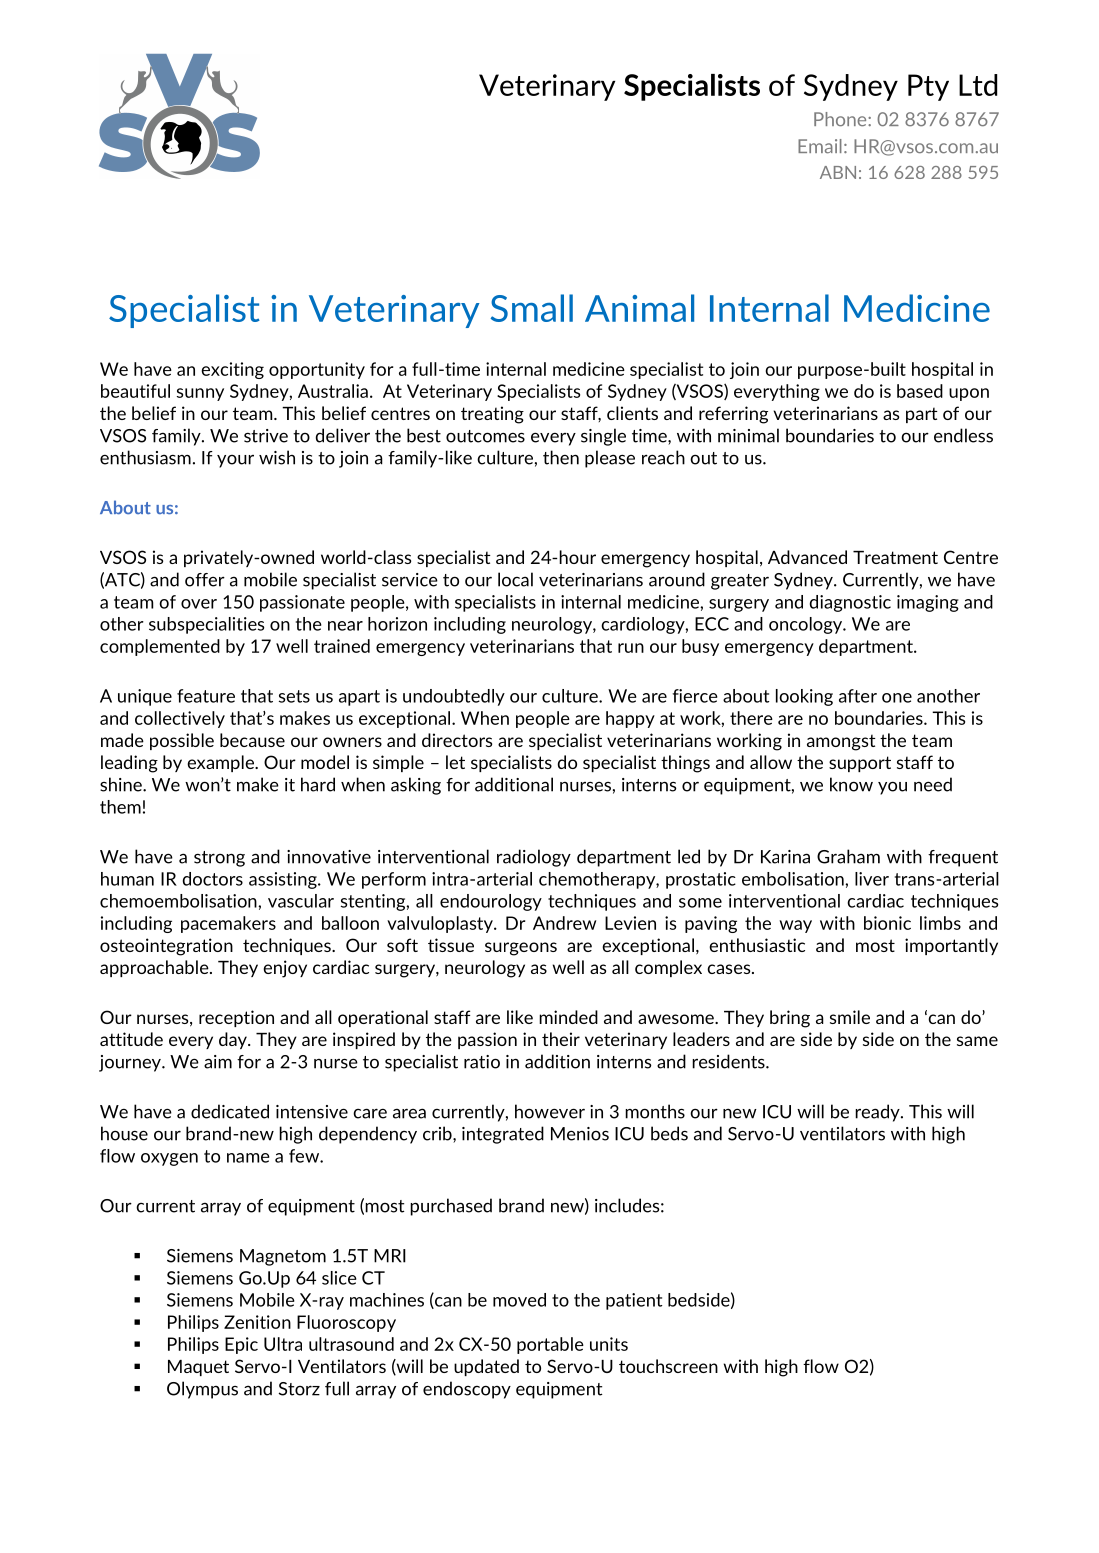  Describe the element at coordinates (531, 308) in the image. I see `Small` at that location.
